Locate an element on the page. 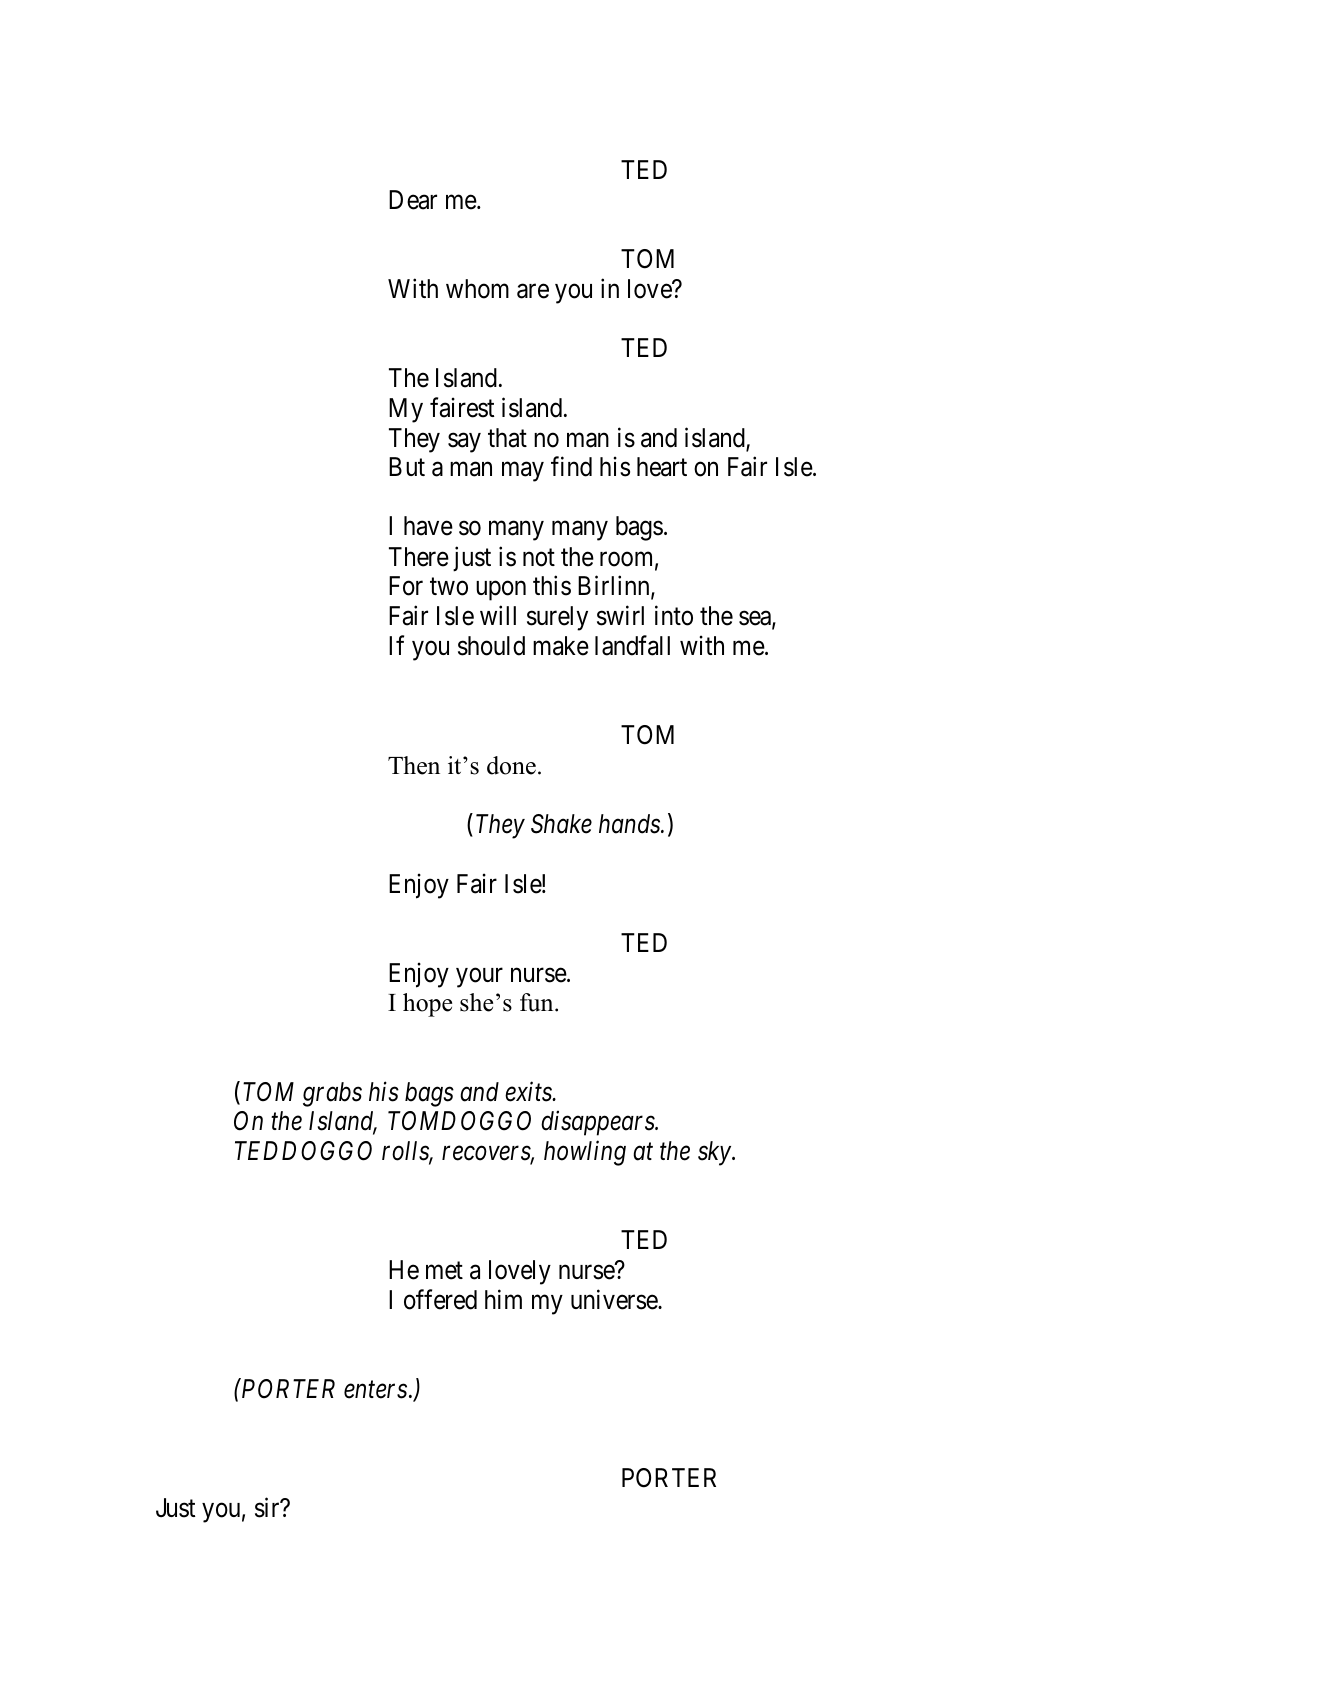  may is located at coordinates (523, 472).
